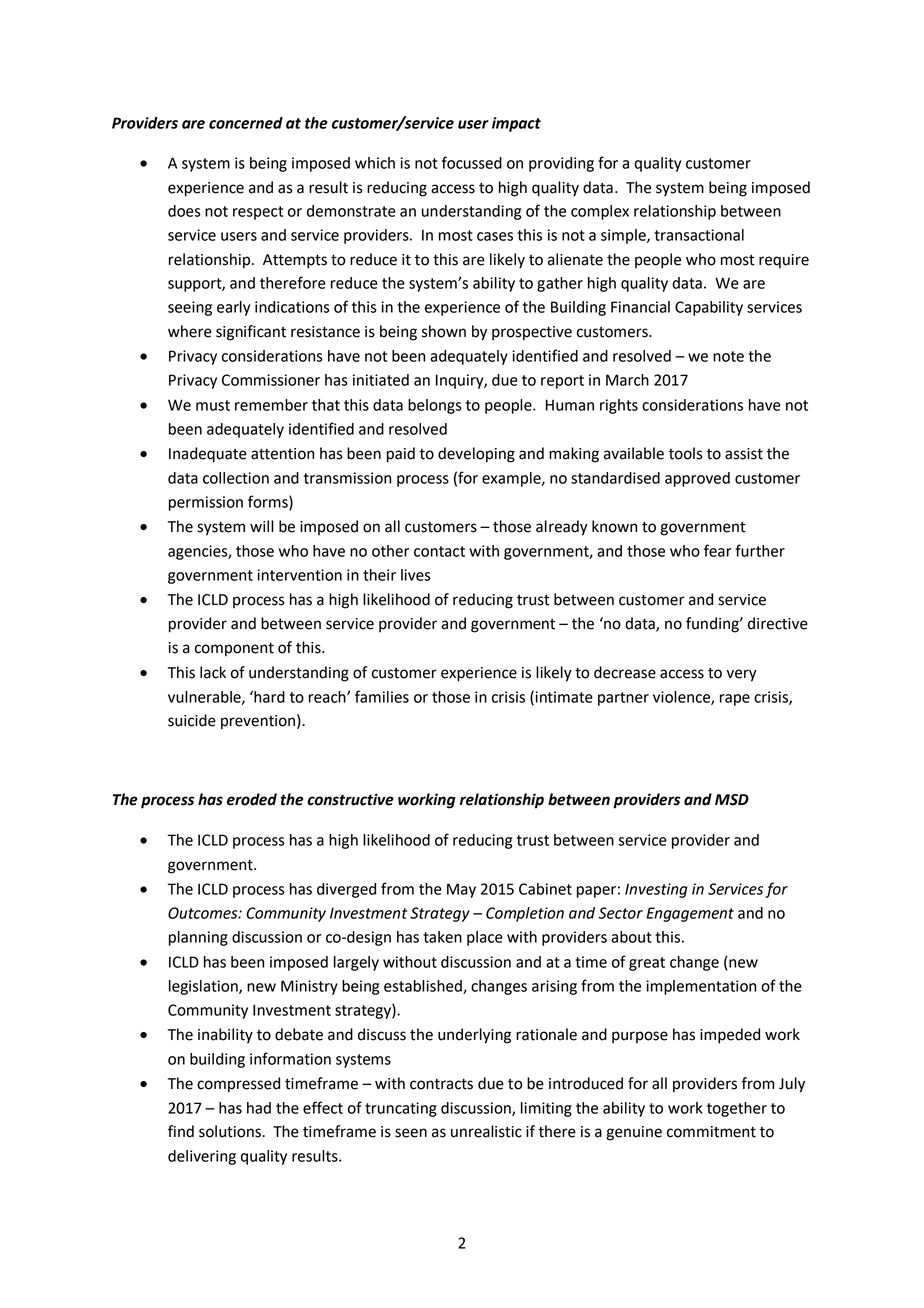 The width and height of the image is (924, 1308). Describe the element at coordinates (742, 675) in the image. I see `very` at that location.
